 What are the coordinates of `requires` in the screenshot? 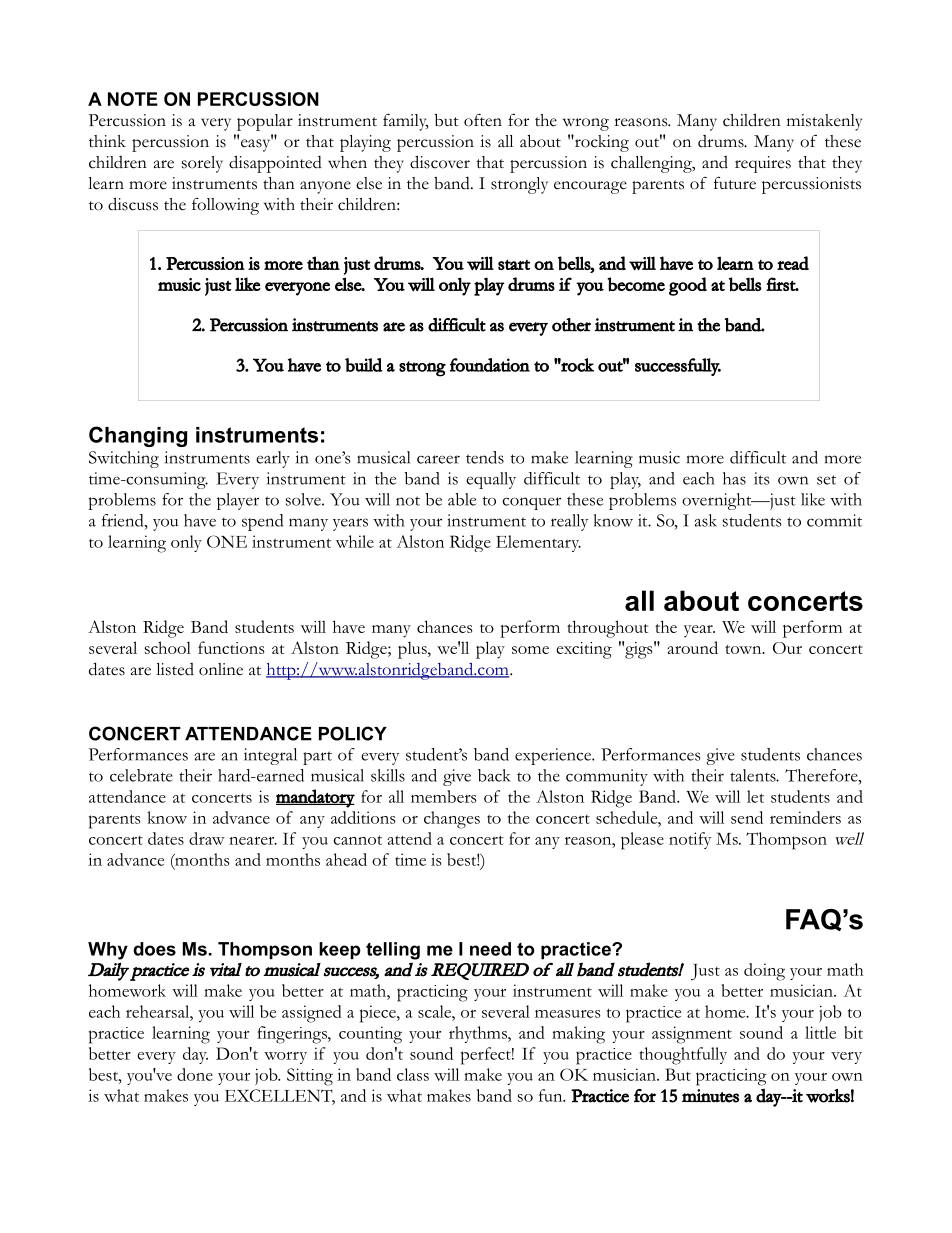 It's located at (763, 164).
